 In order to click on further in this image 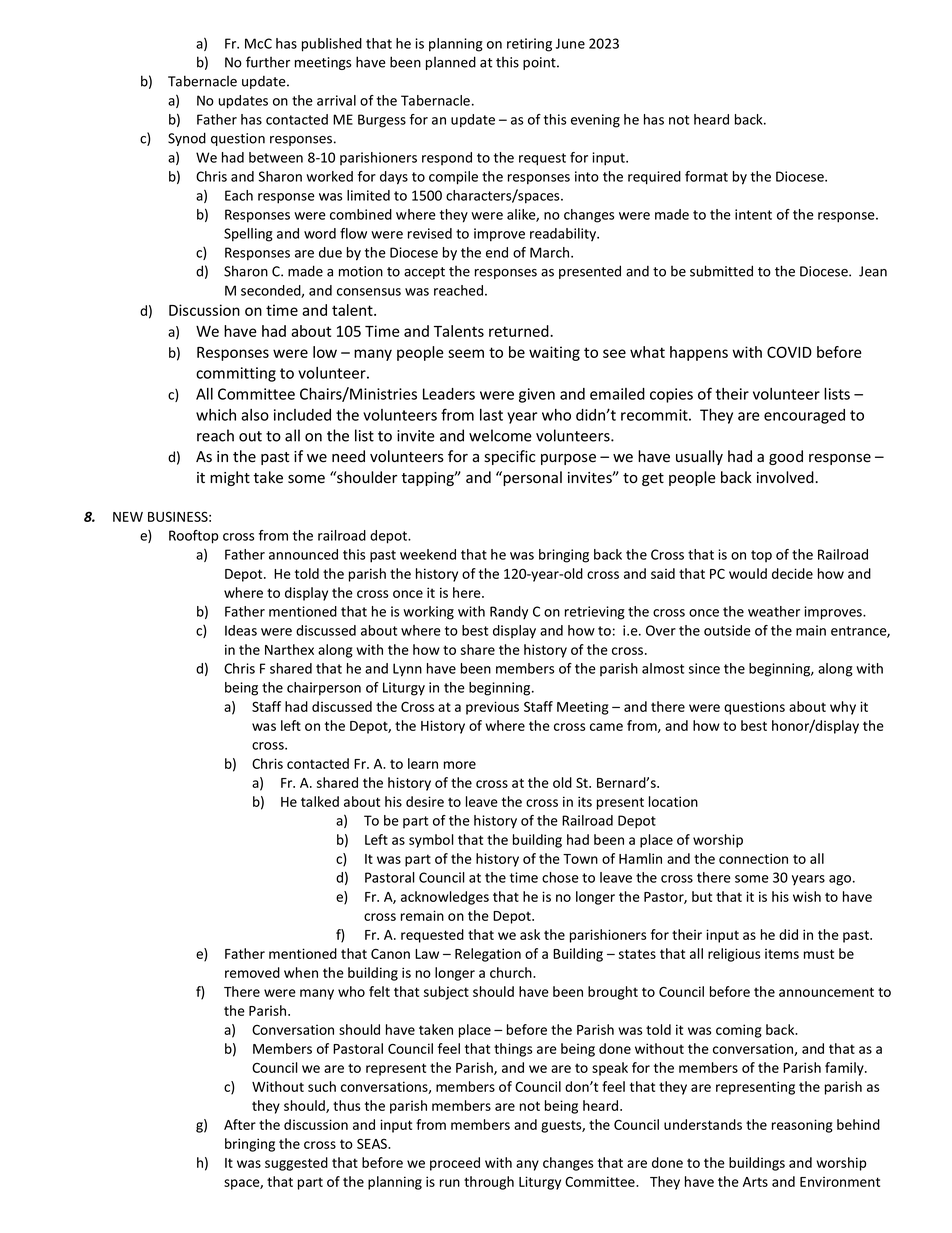, I will do `click(268, 62)`.
